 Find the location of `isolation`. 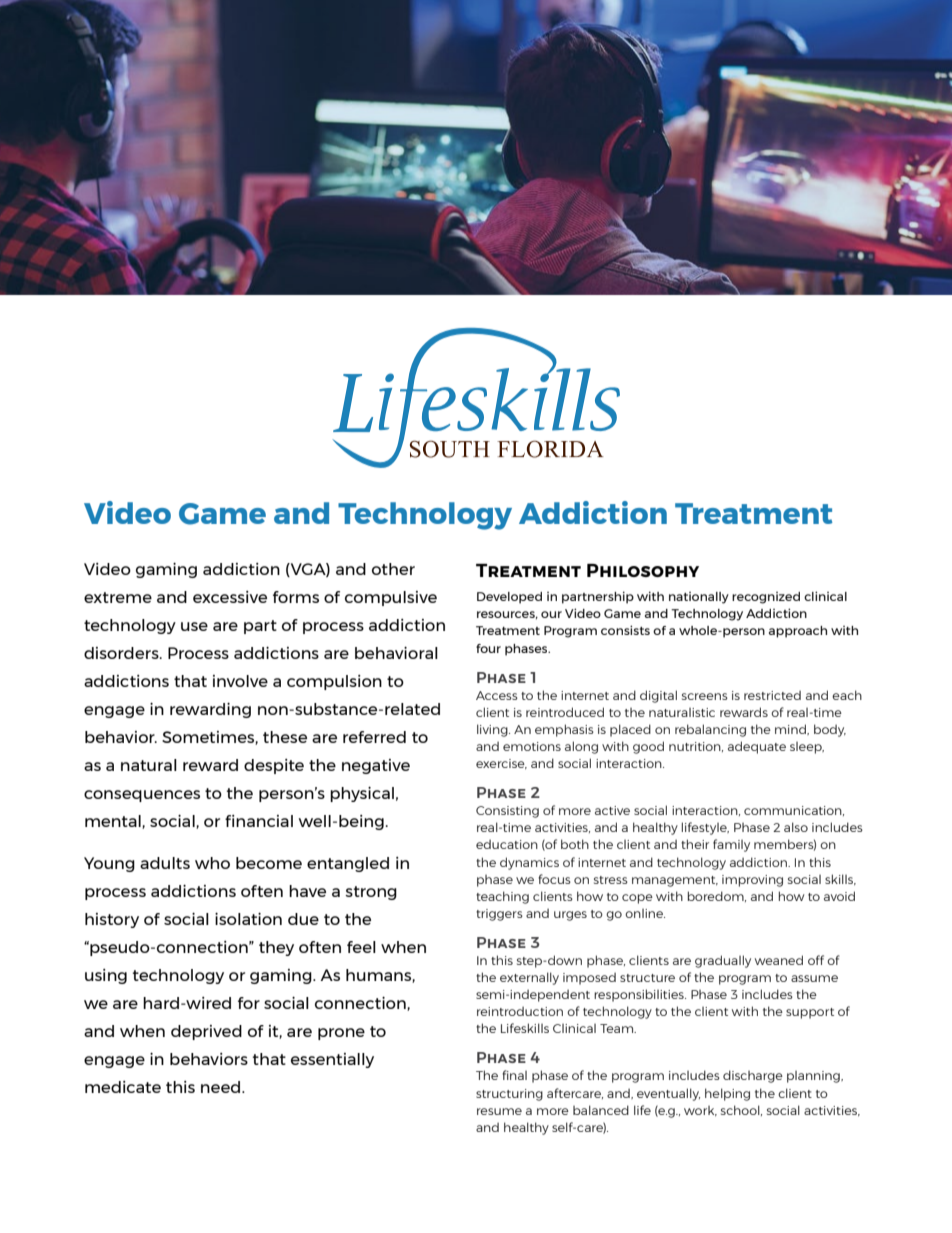

isolation is located at coordinates (248, 919).
